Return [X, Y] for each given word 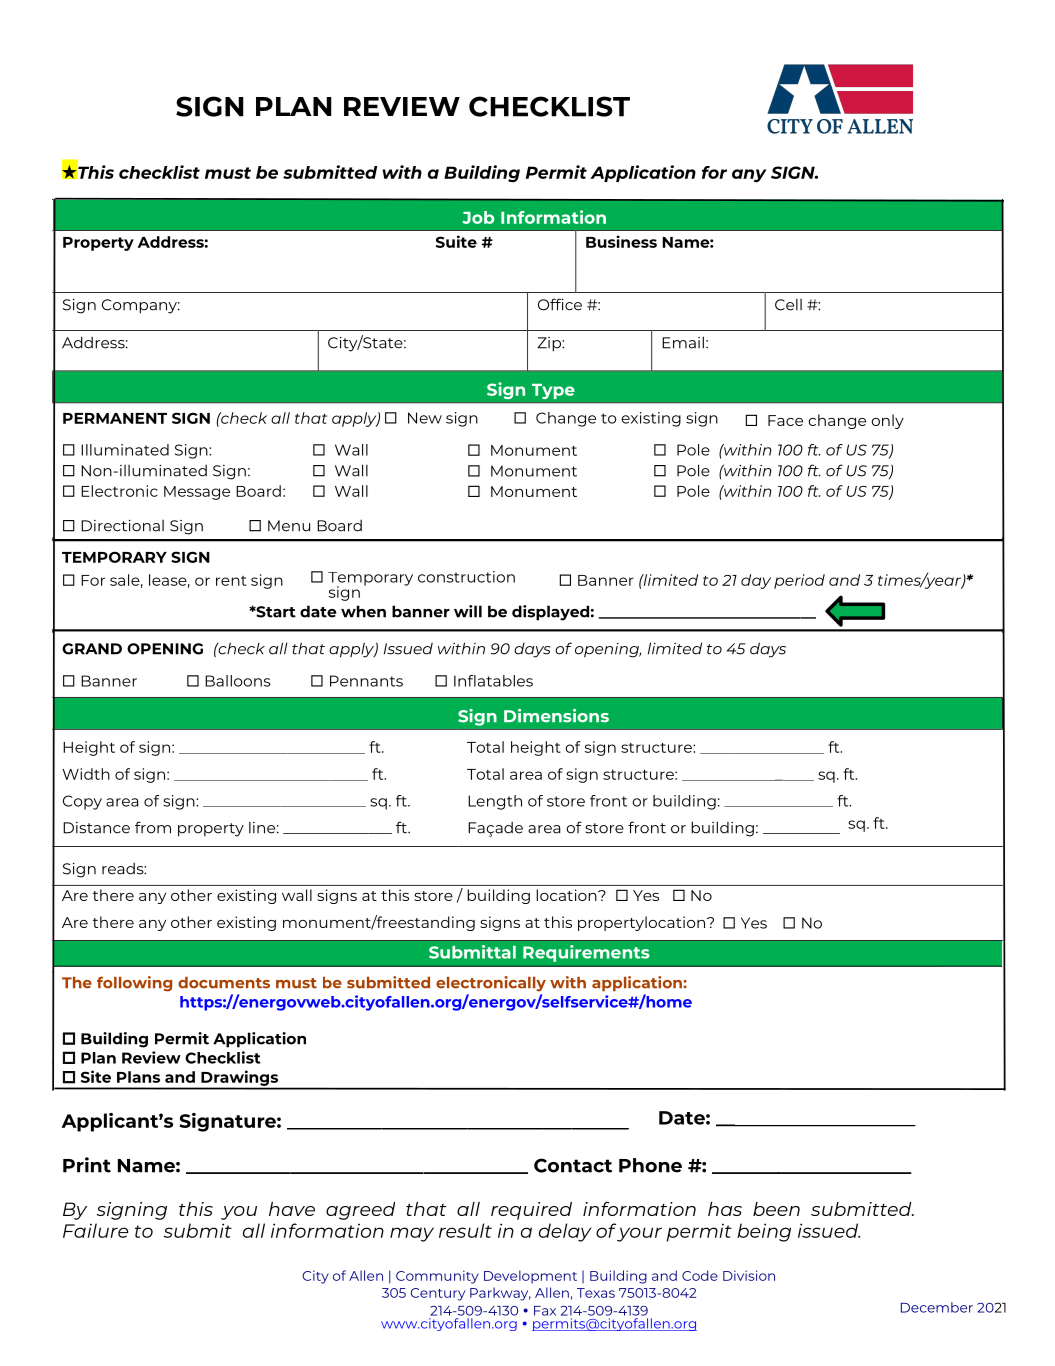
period [799, 581]
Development [530, 1277]
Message [197, 493]
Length [495, 802]
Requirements [586, 953]
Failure [95, 1230]
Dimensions [556, 716]
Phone [650, 1165]
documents [224, 983]
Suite [456, 241]
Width [86, 774]
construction [466, 577]
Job [478, 217]
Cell [788, 305]
